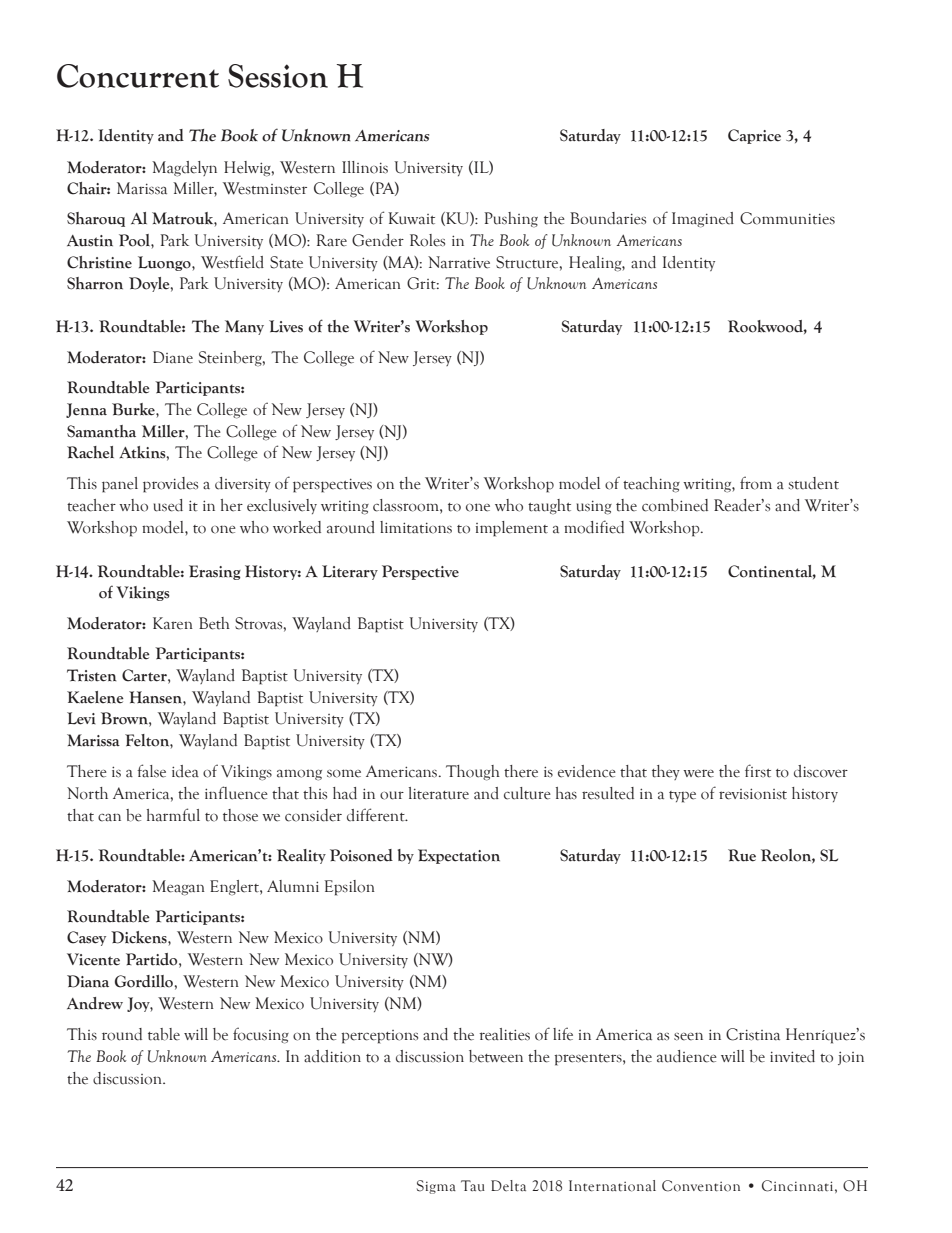 The width and height of the document is (952, 1233). What do you see at coordinates (459, 262) in the document?
I see `Narrative` at bounding box center [459, 262].
